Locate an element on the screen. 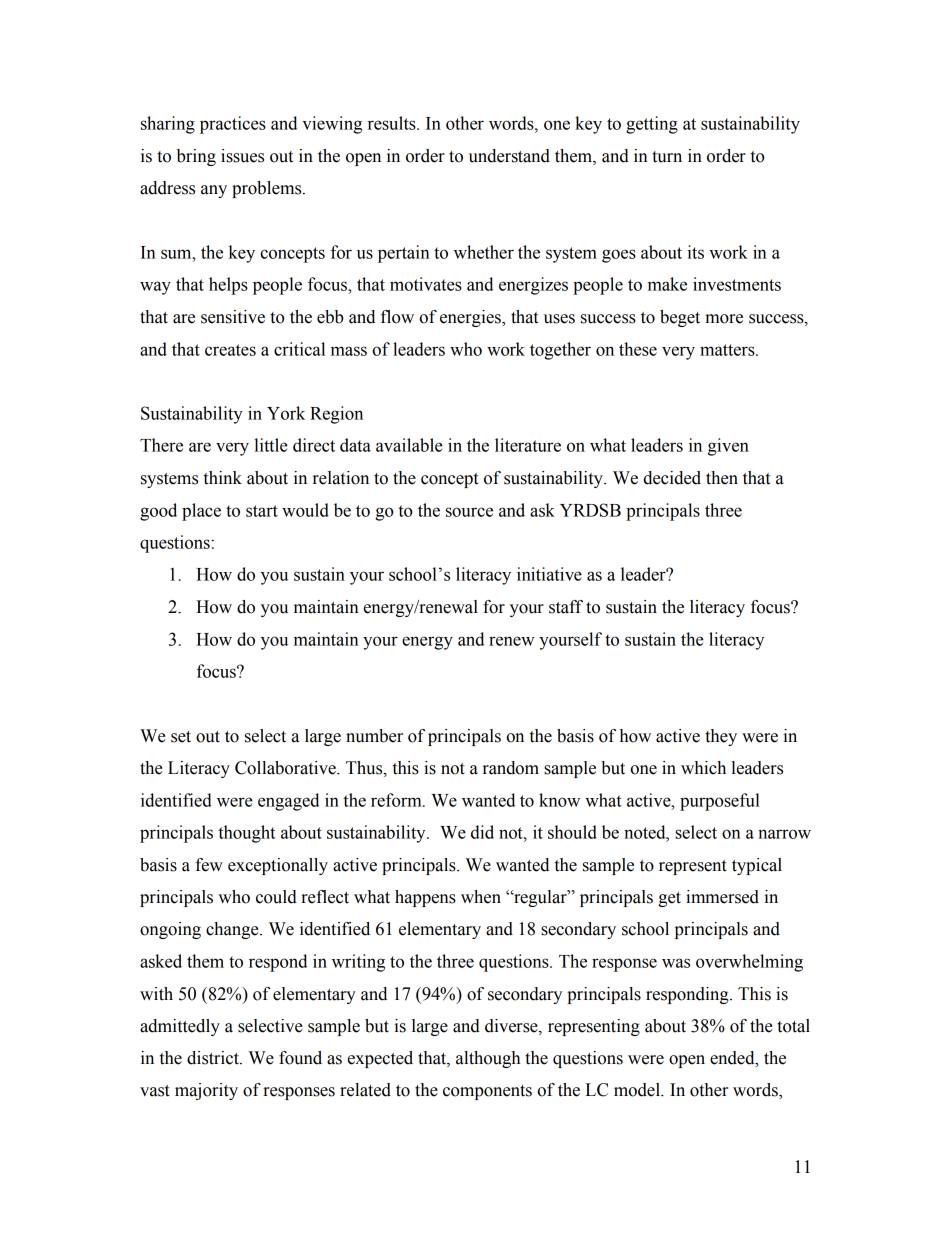  place is located at coordinates (201, 512).
